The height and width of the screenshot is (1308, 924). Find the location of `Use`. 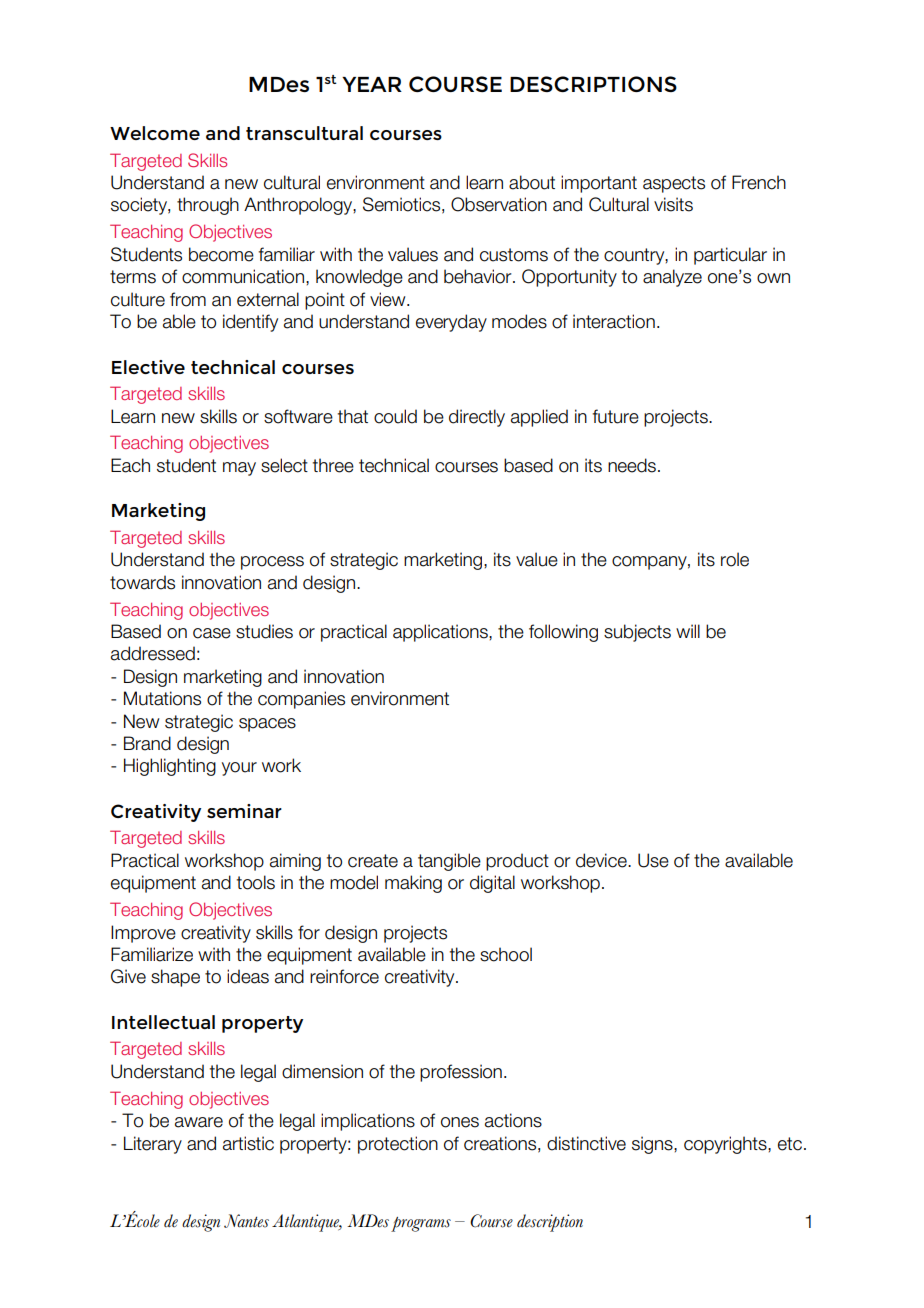

Use is located at coordinates (653, 860).
